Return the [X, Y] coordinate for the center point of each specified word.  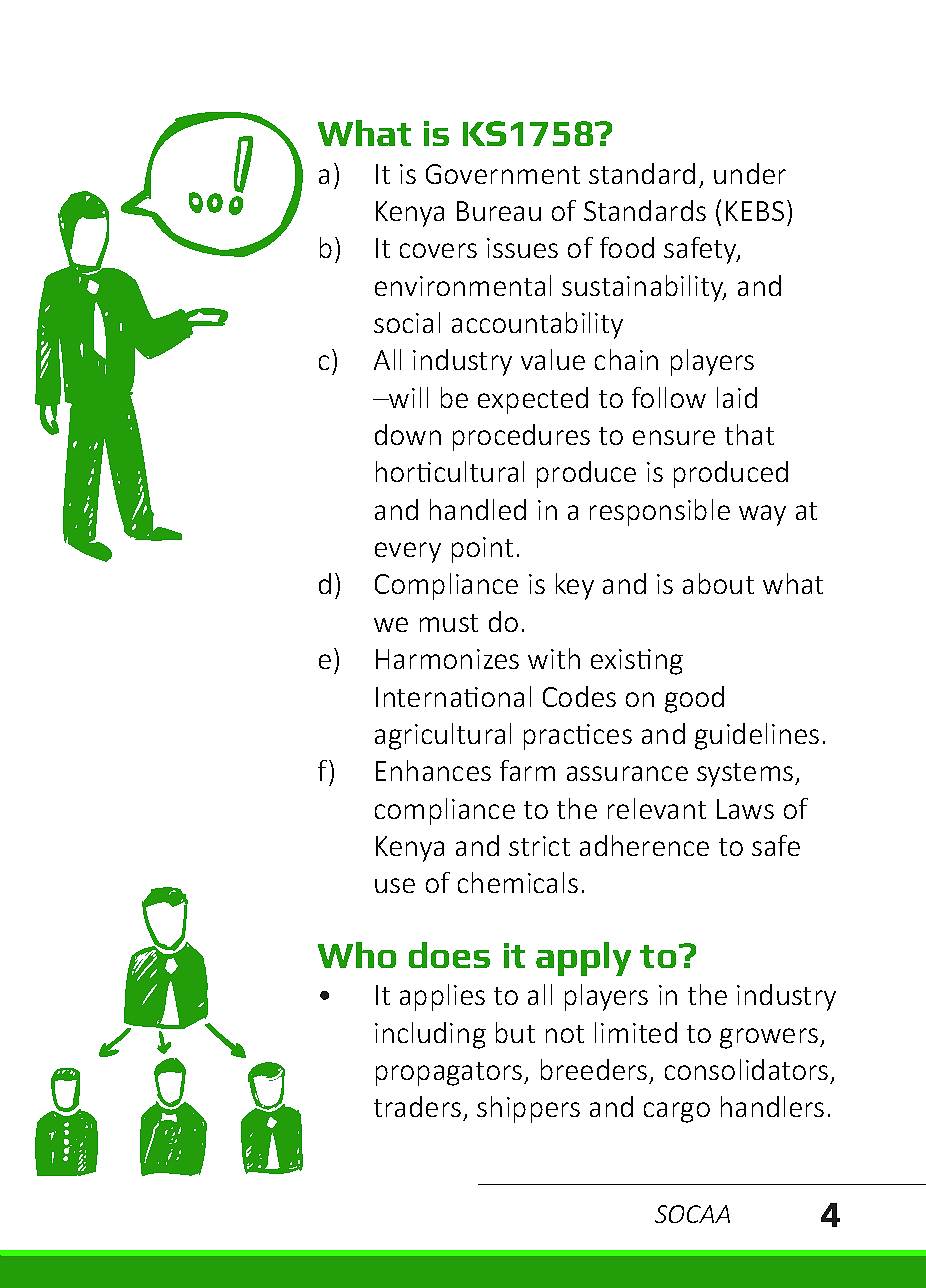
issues [522, 248]
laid [737, 397]
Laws [745, 809]
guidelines [757, 736]
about [718, 583]
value [553, 359]
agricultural [443, 736]
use [395, 885]
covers [438, 250]
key [575, 586]
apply [583, 959]
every [408, 552]
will [407, 397]
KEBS [755, 211]
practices [578, 737]
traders [417, 1106]
